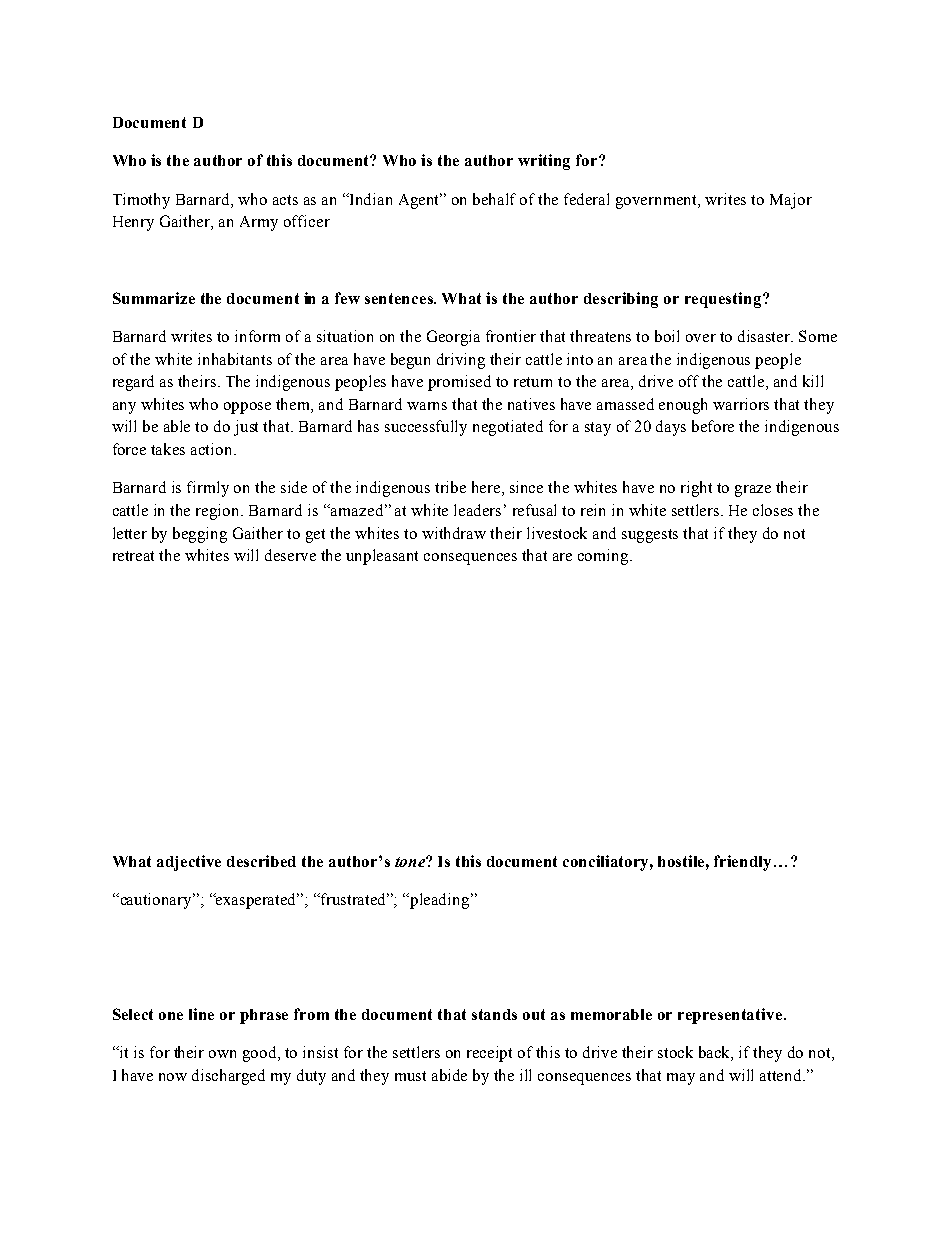 The height and width of the screenshot is (1233, 952). I want to click on representative, so click(730, 1016).
